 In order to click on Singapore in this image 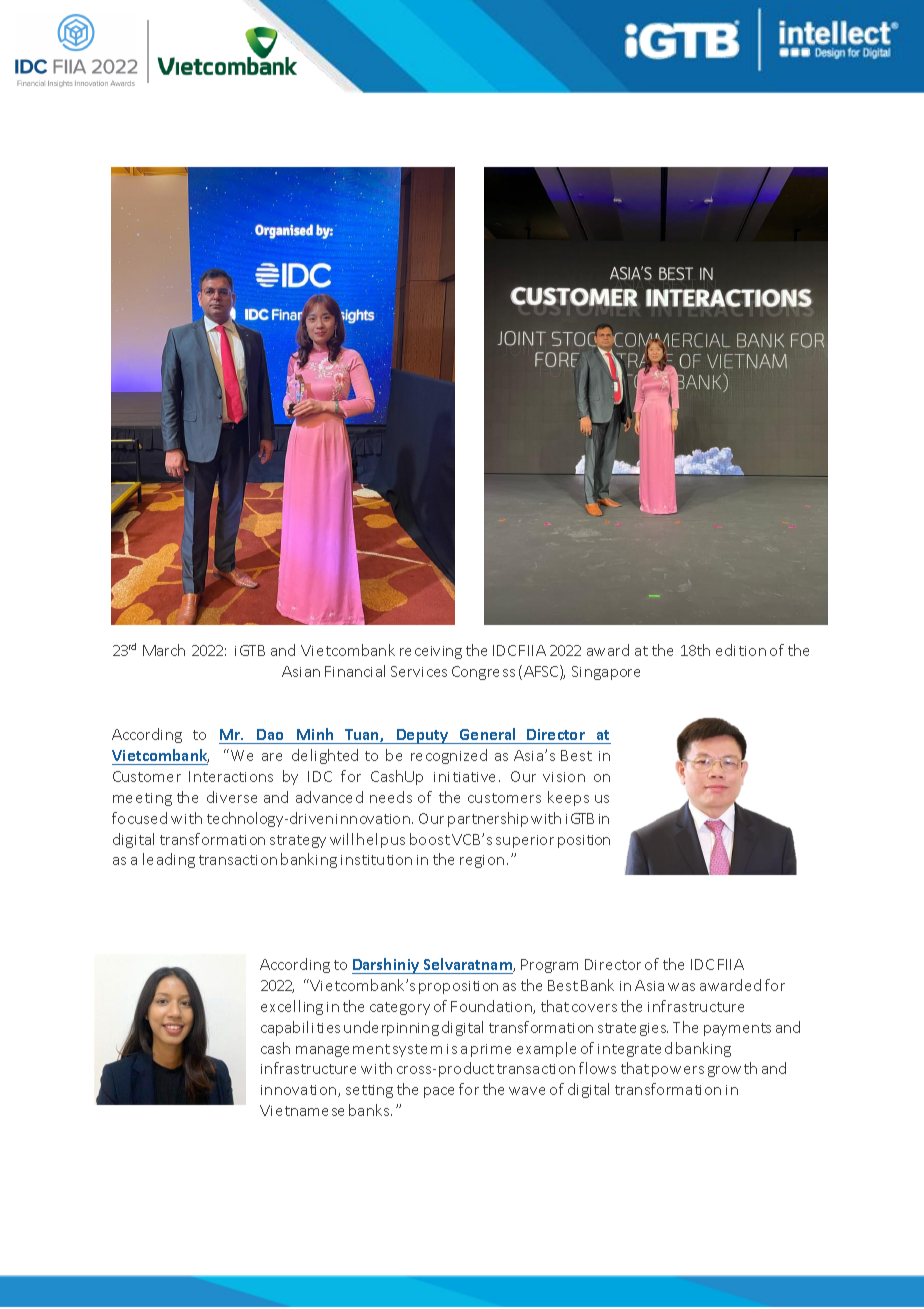, I will do `click(606, 673)`.
